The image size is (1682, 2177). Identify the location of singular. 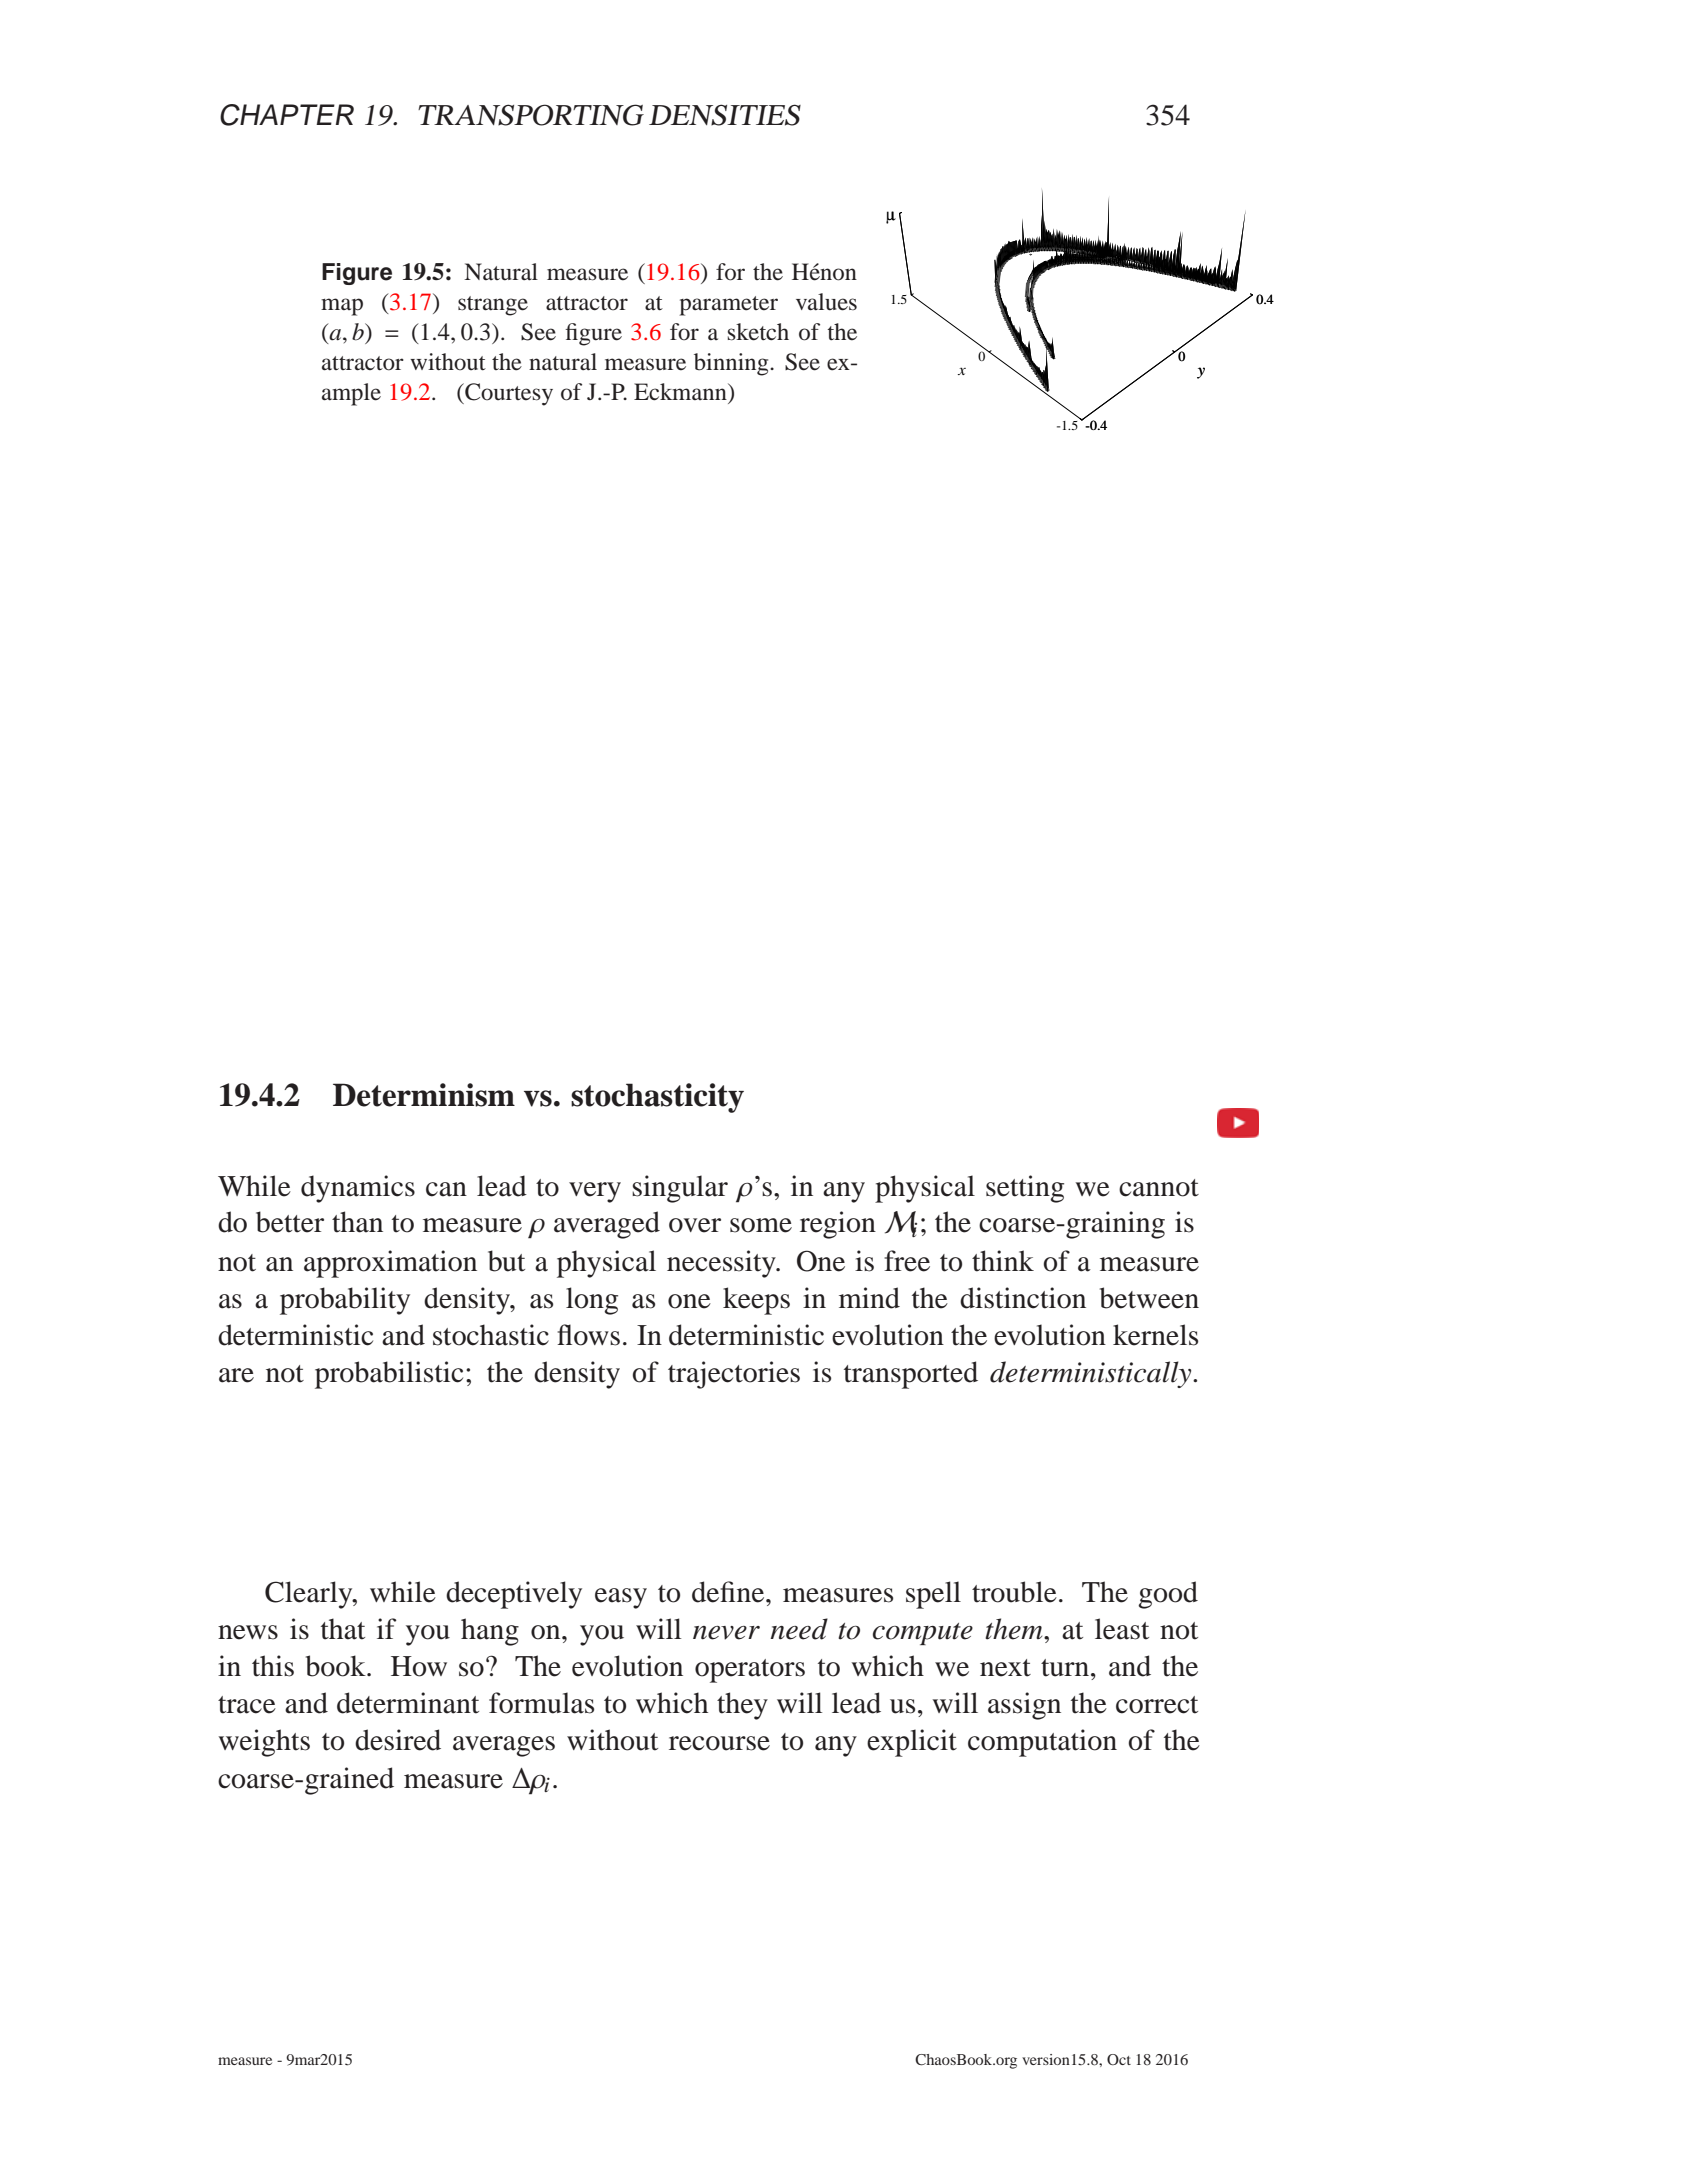
(680, 1189).
